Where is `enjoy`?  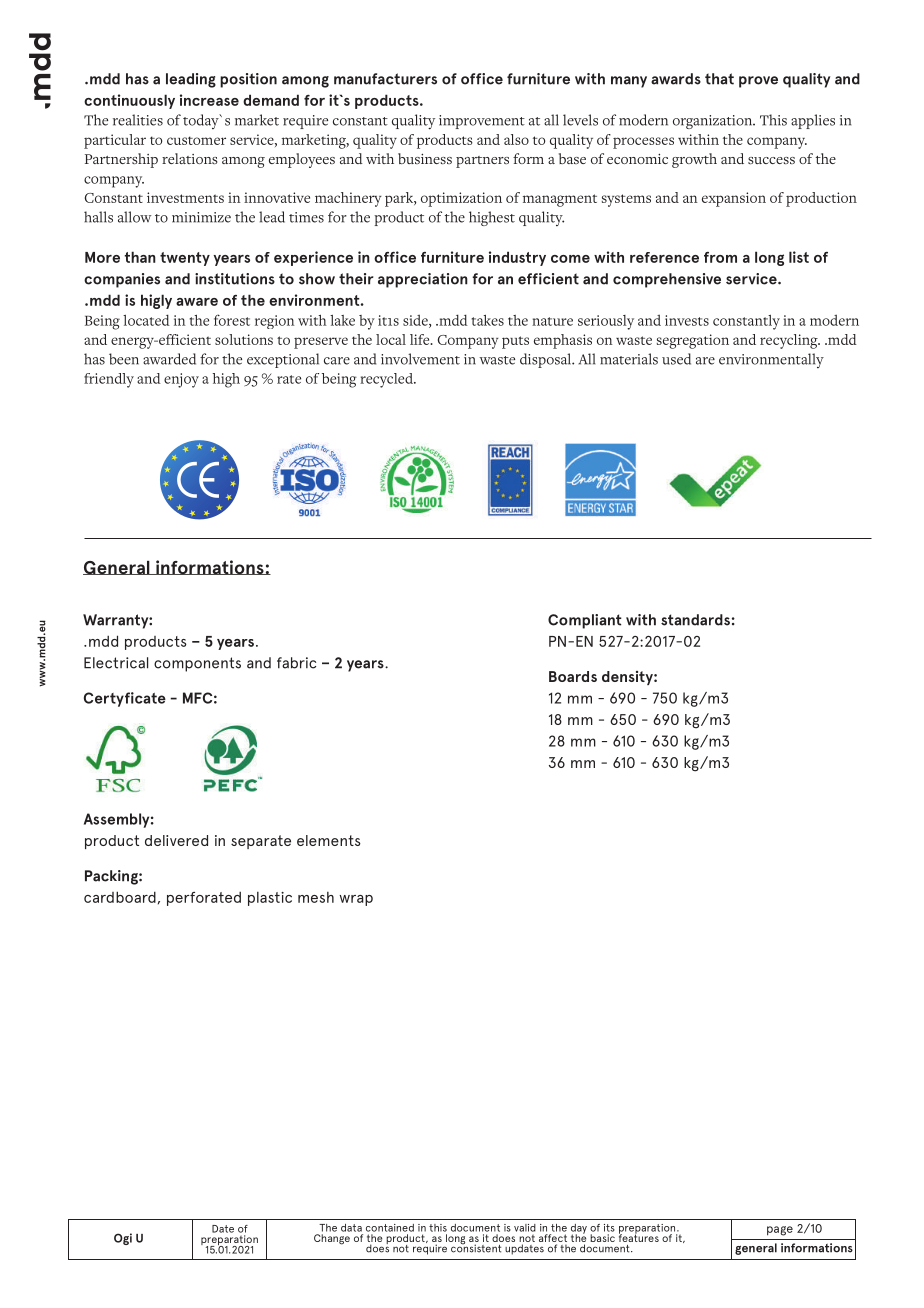 enjoy is located at coordinates (181, 380).
